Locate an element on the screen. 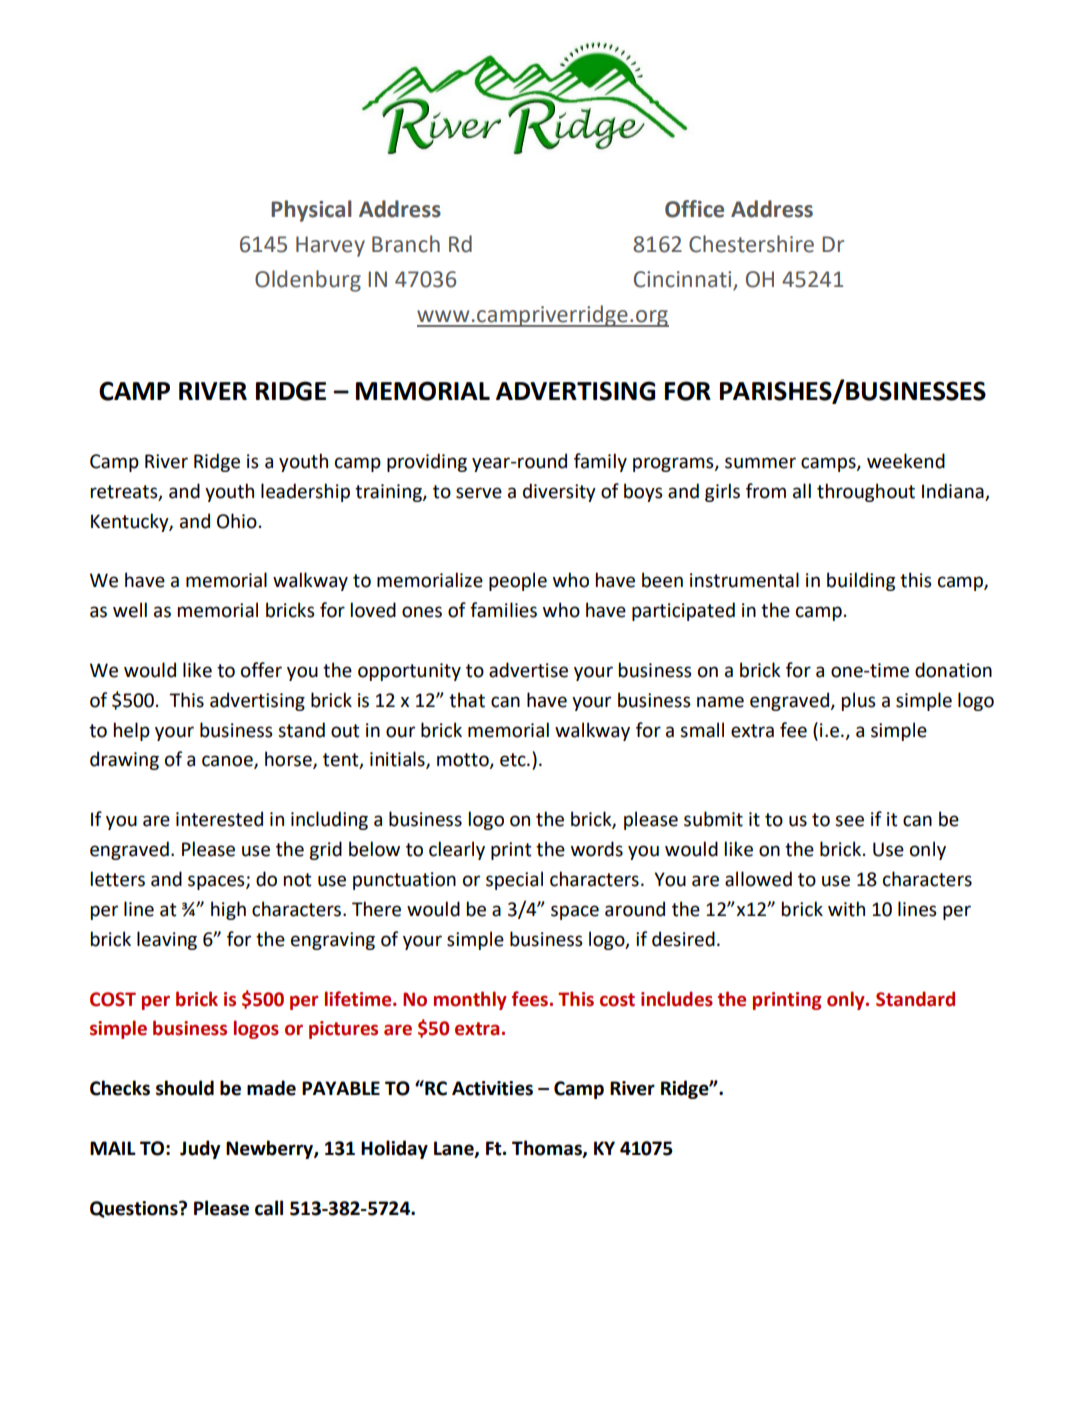 Image resolution: width=1085 pixels, height=1404 pixels. Holiday is located at coordinates (394, 1149).
